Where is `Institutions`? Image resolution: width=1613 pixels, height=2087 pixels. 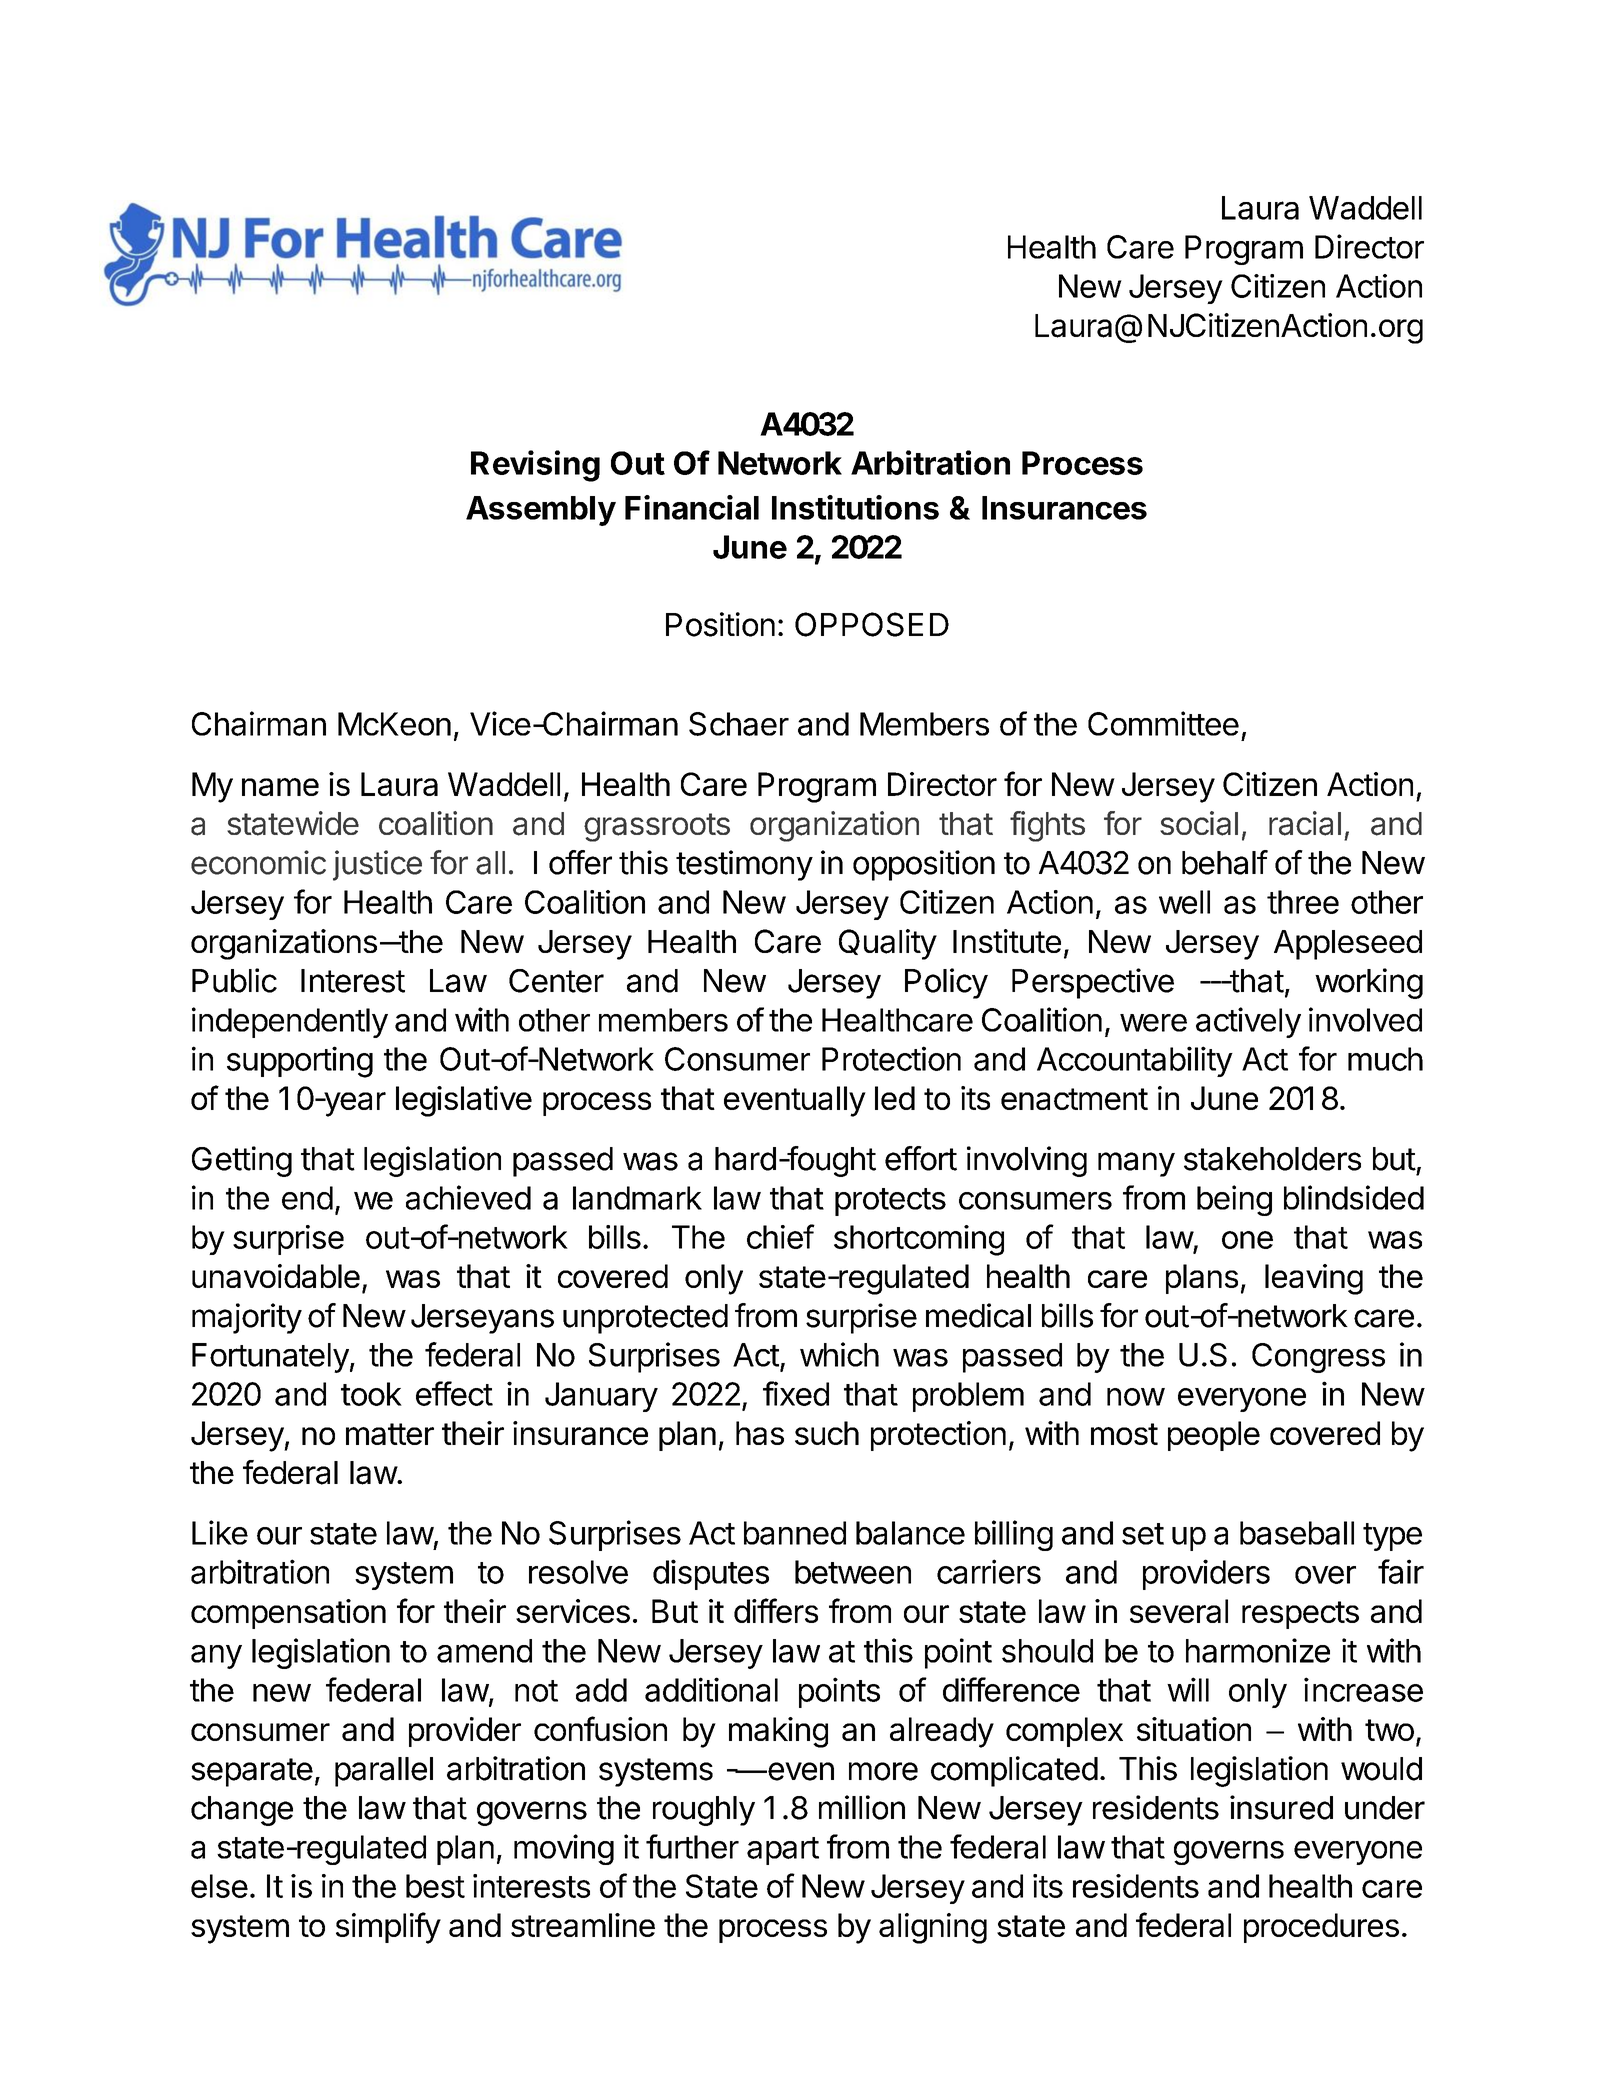 Institutions is located at coordinates (855, 507).
